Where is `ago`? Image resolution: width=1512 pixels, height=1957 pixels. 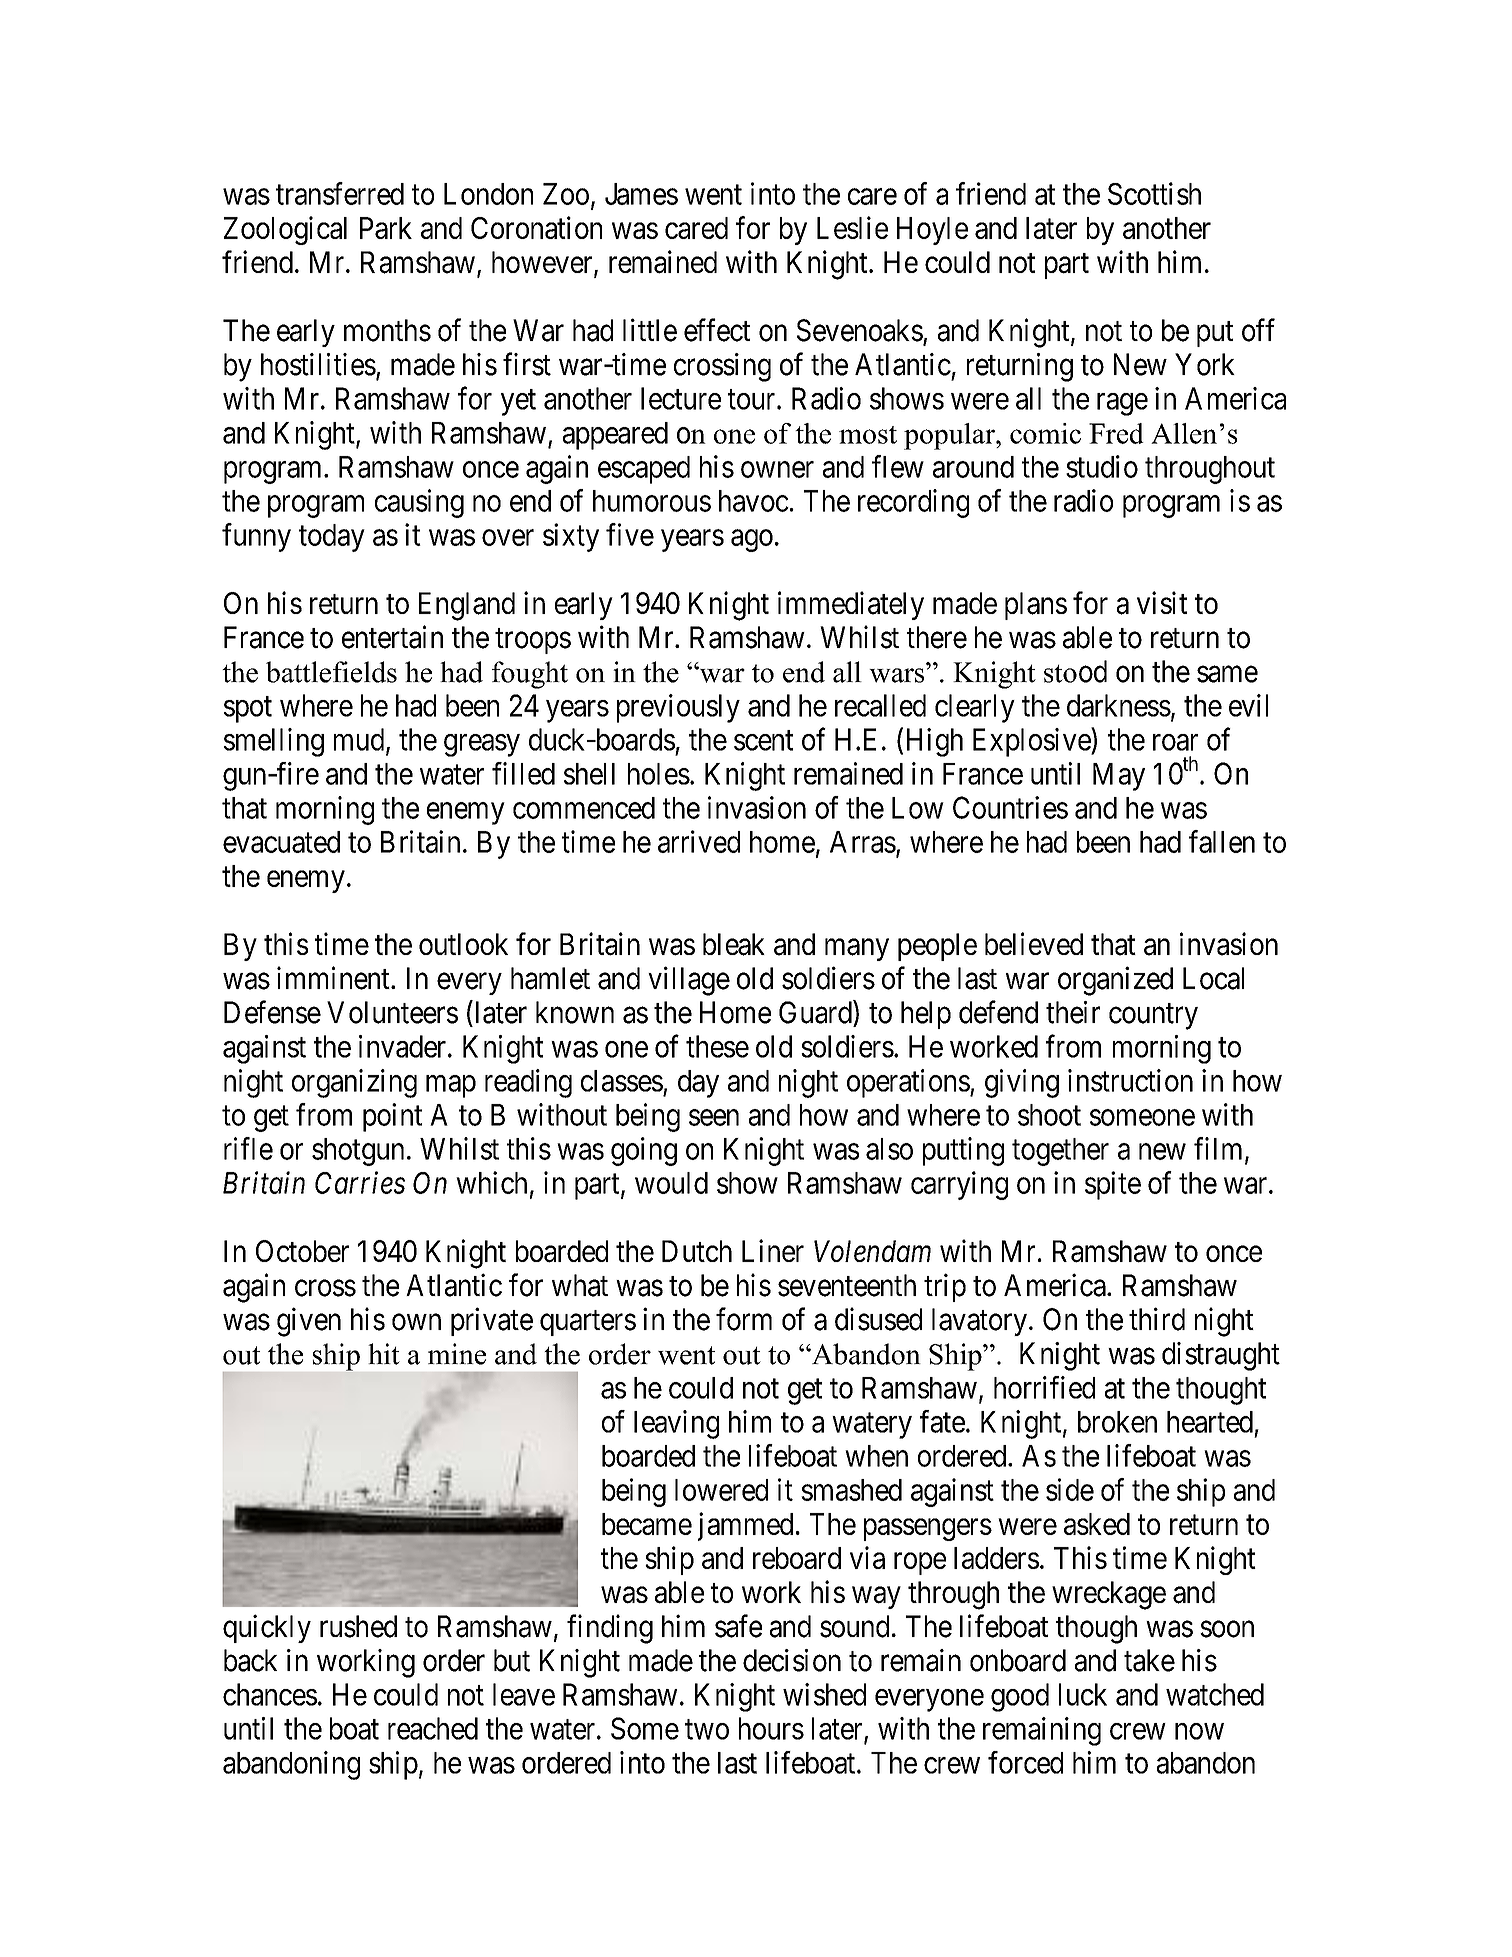
ago is located at coordinates (752, 541).
